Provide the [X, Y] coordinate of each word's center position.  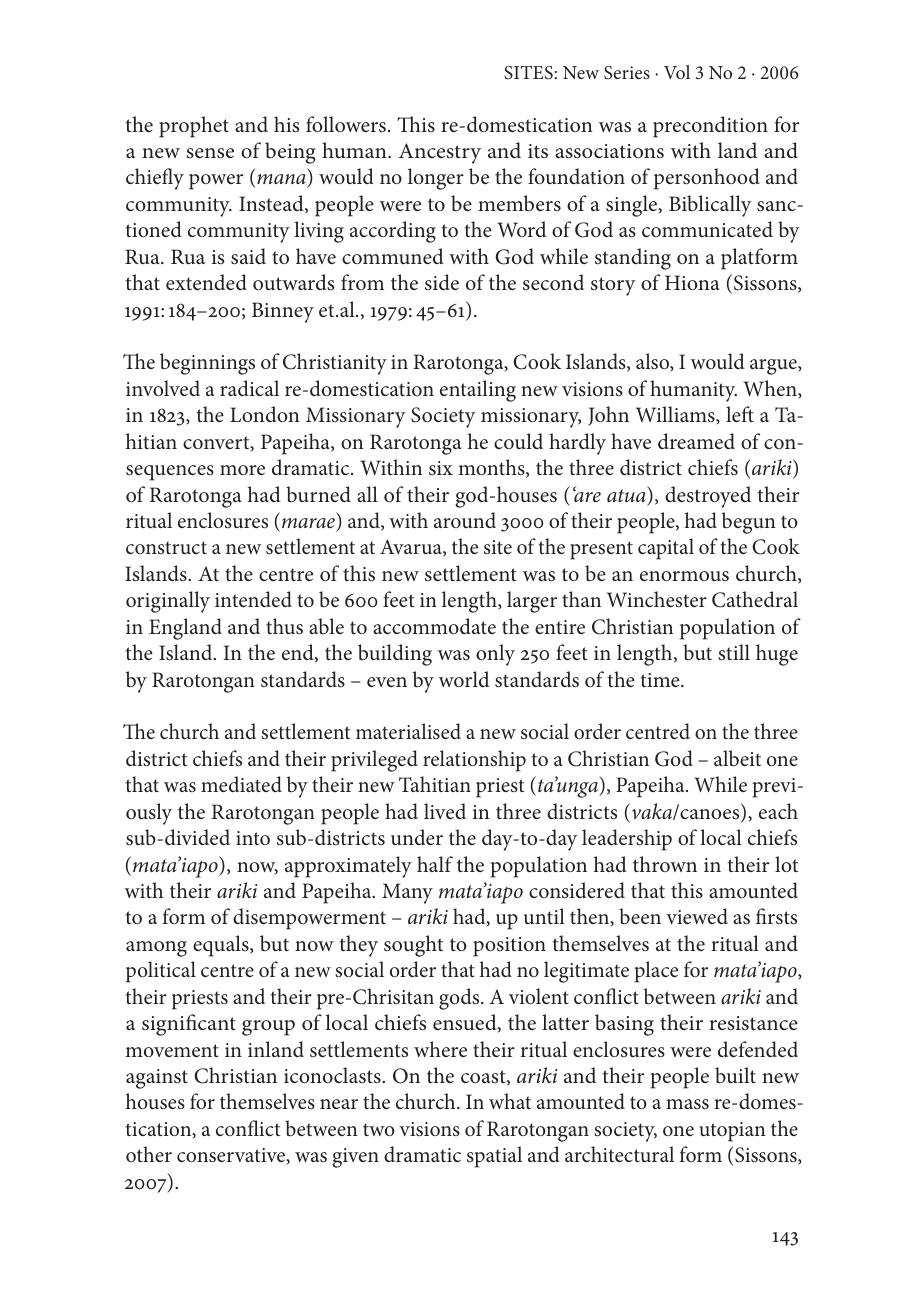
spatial [494, 1157]
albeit [737, 758]
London [265, 414]
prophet [194, 127]
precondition [710, 127]
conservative [232, 1156]
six [441, 468]
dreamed [696, 441]
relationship [474, 761]
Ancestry [440, 153]
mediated [241, 784]
